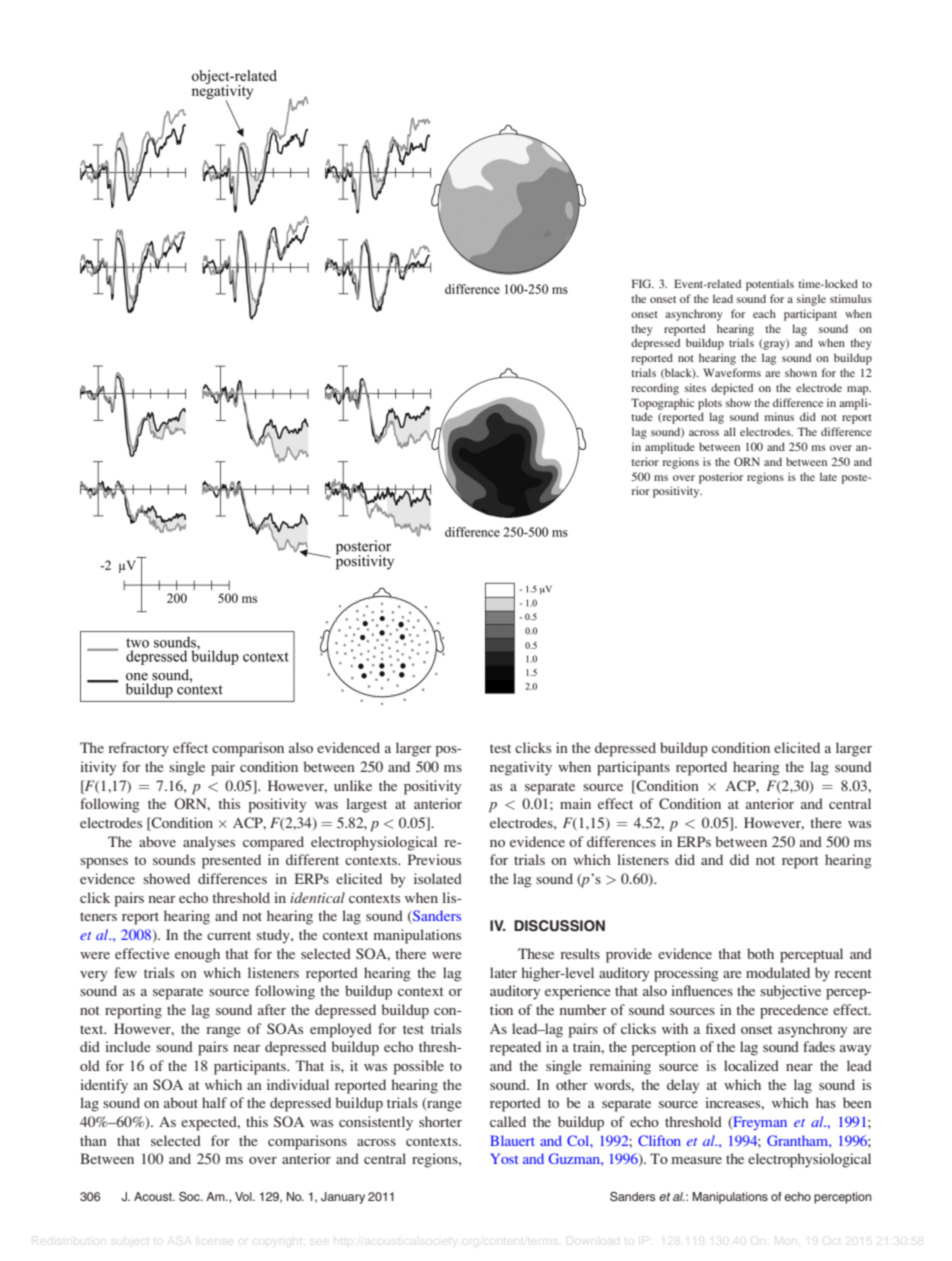 This image has width=952, height=1261. What do you see at coordinates (696, 1160) in the image?
I see `measure` at bounding box center [696, 1160].
